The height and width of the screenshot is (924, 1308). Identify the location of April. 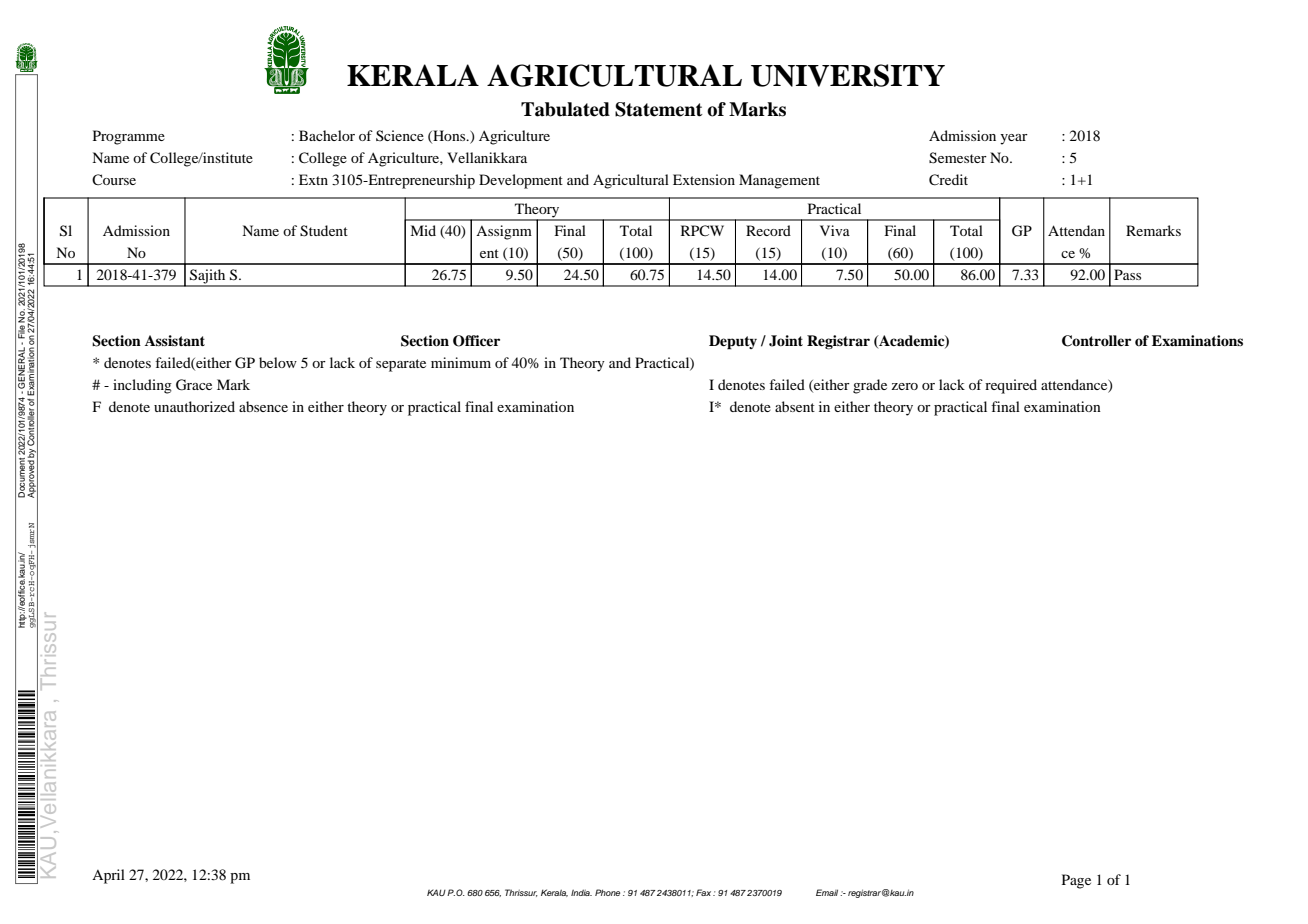
(108, 876).
